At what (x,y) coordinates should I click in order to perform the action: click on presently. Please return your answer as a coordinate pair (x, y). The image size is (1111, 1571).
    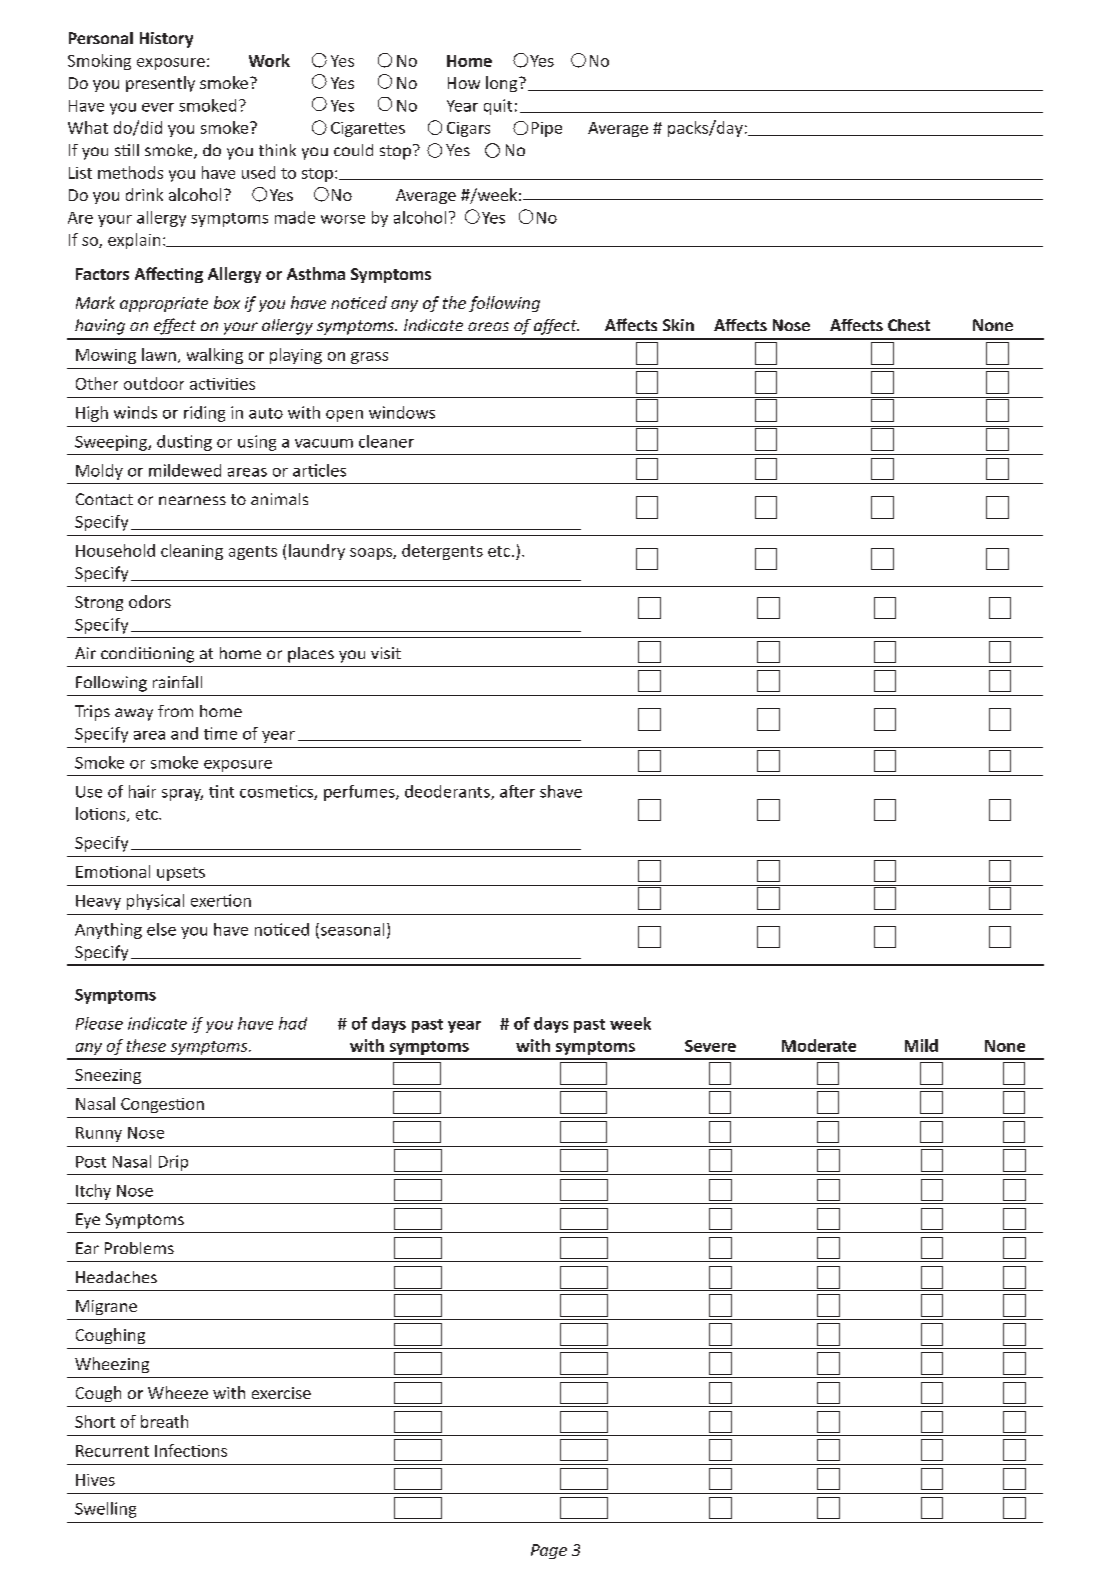
    Looking at the image, I should click on (160, 84).
